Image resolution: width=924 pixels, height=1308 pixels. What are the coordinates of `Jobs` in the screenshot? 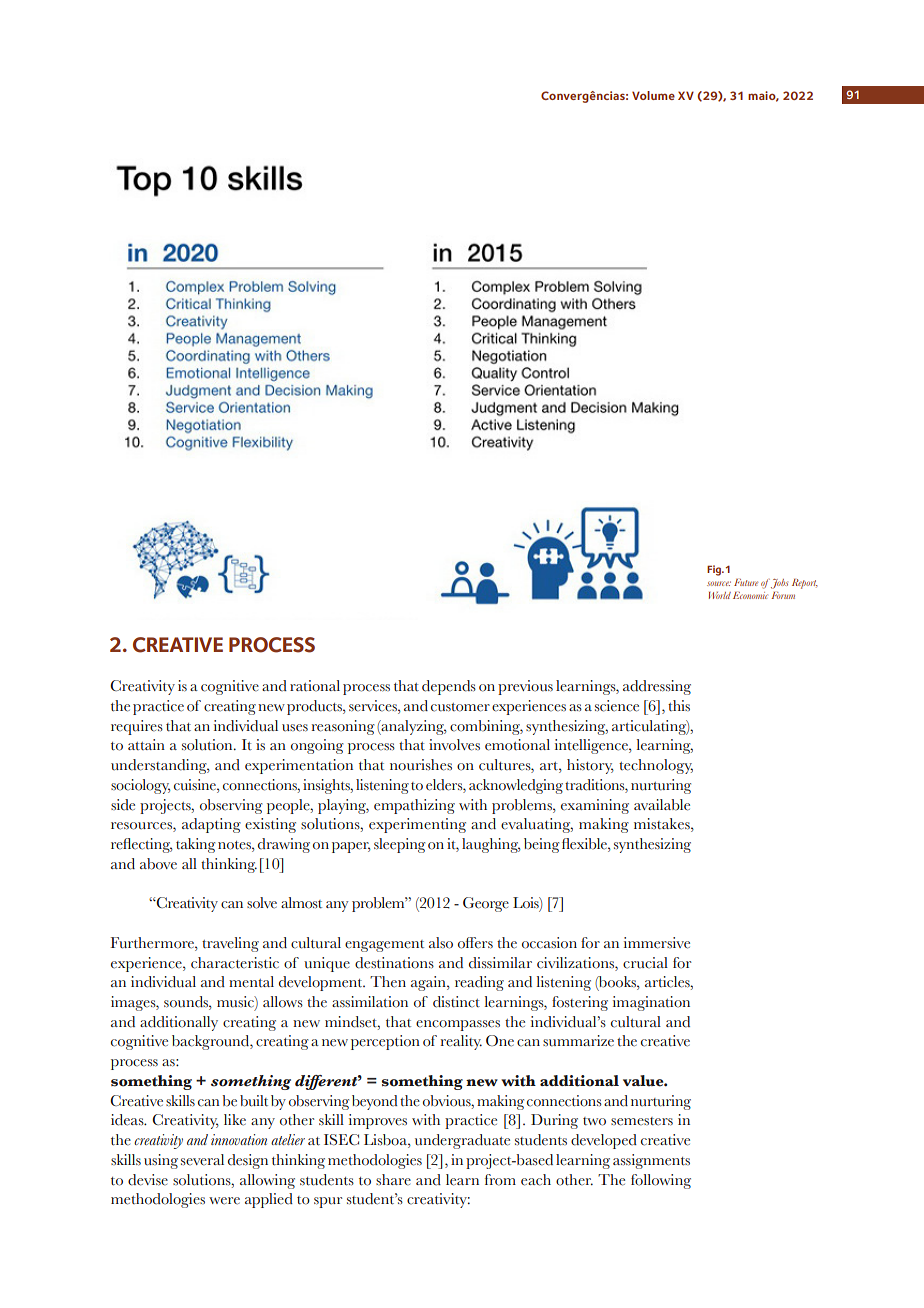 It's located at (779, 584).
